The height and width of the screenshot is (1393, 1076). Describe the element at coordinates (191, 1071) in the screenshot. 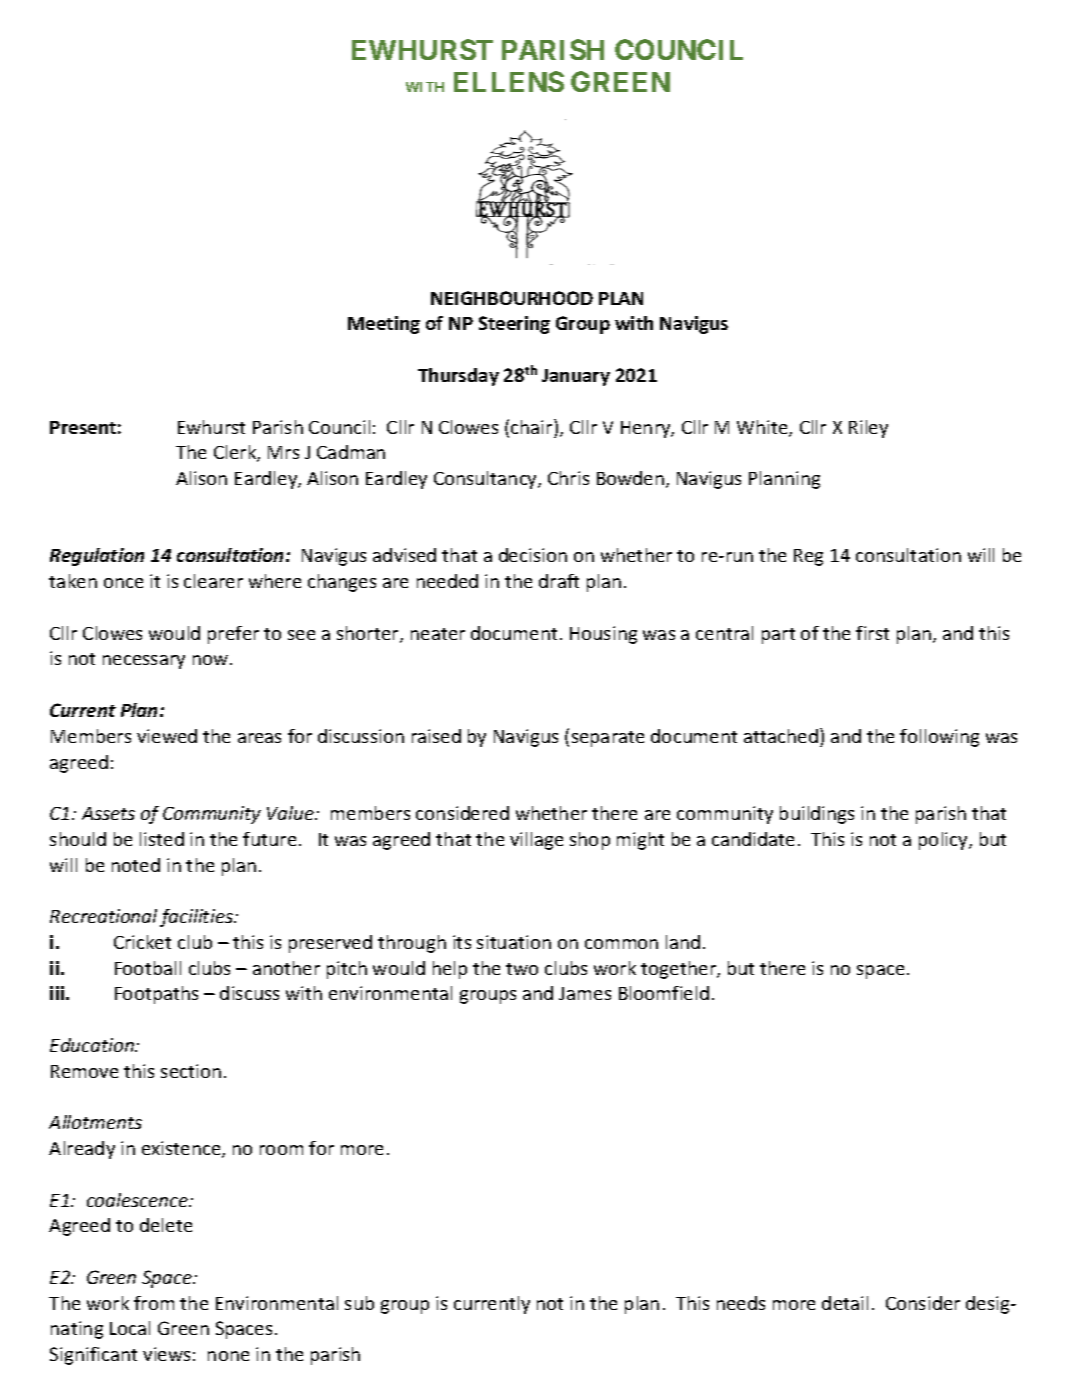

I see `section` at that location.
